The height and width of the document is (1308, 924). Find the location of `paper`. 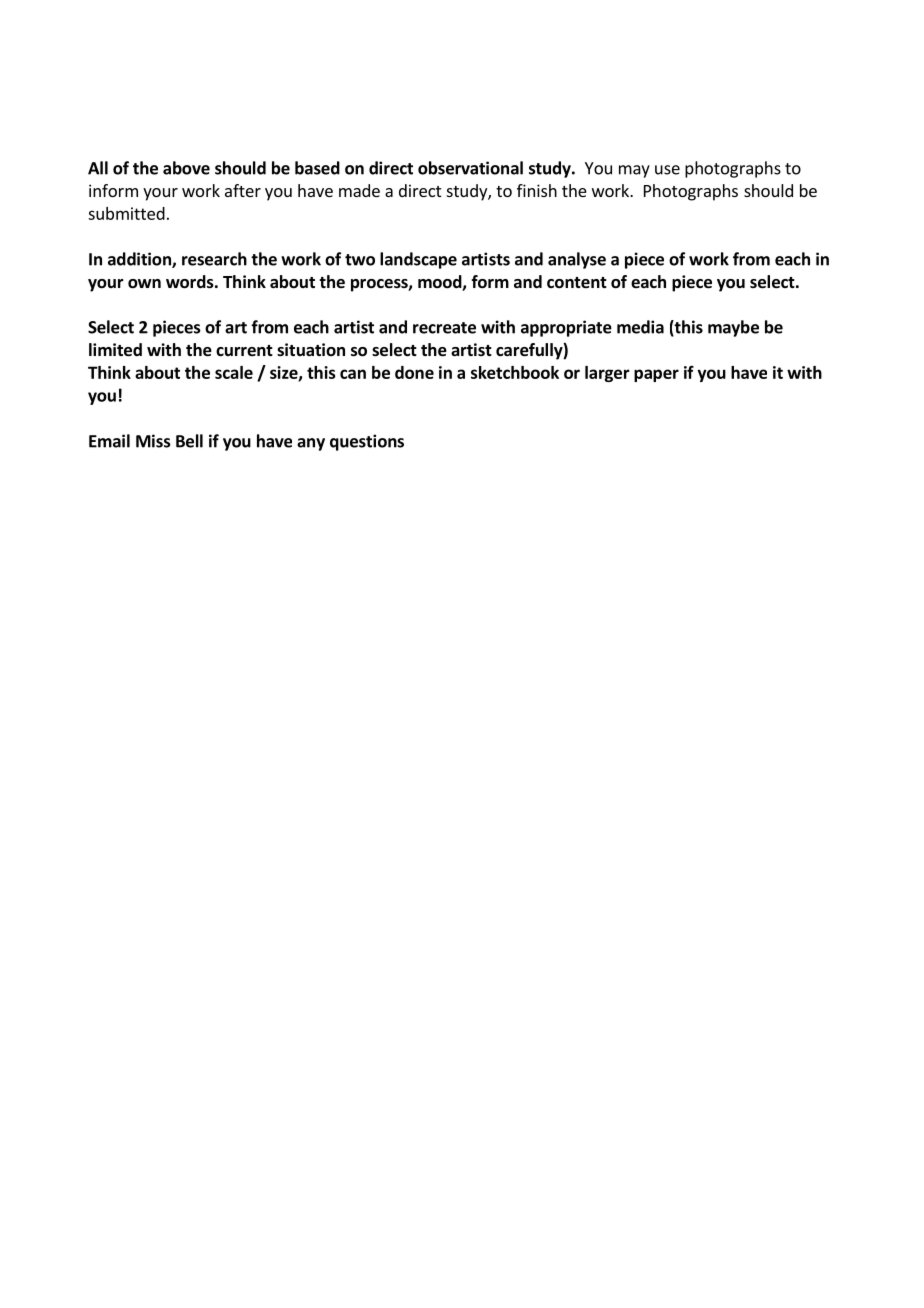

paper is located at coordinates (656, 375).
